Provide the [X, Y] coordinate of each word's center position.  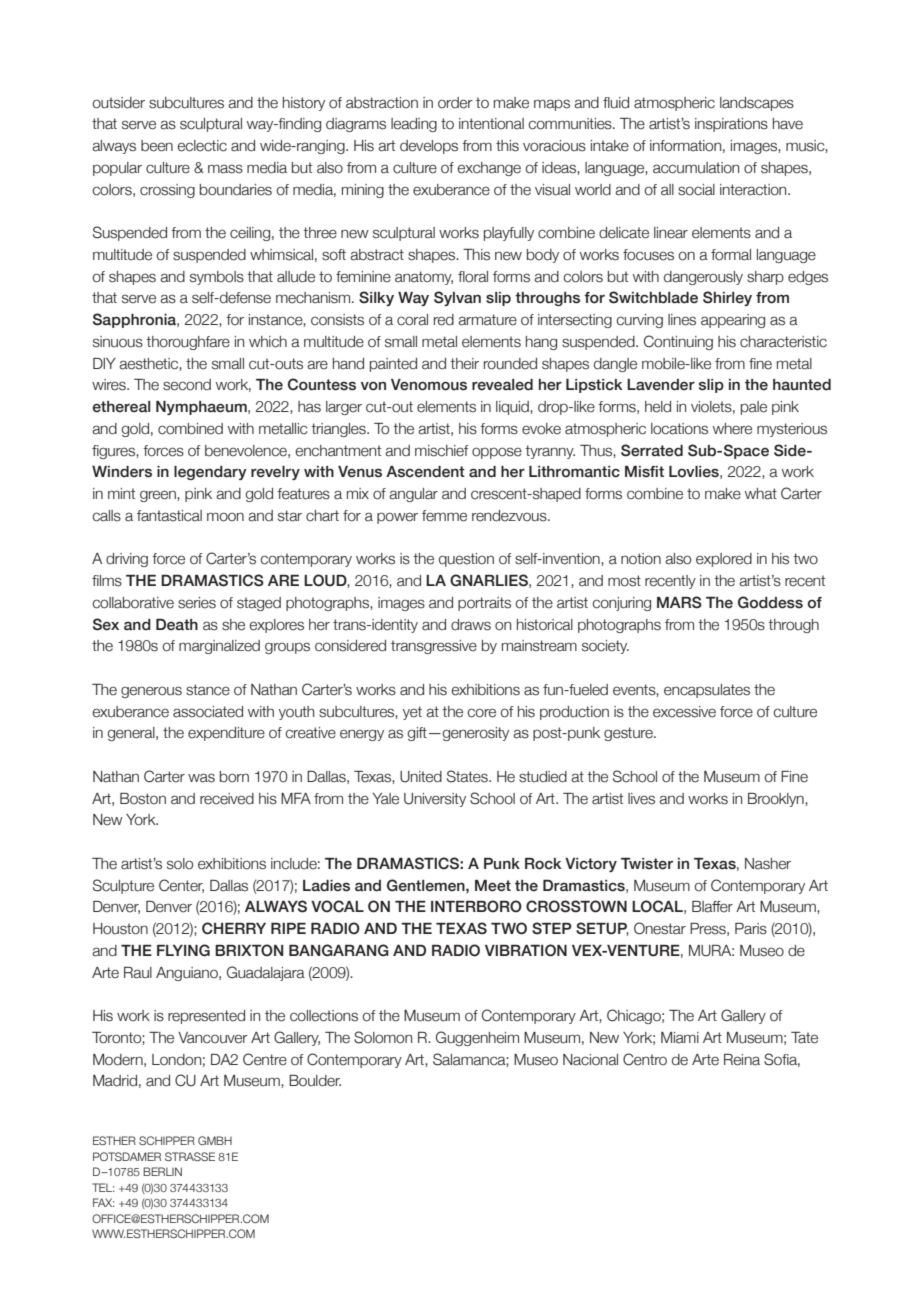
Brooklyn [777, 800]
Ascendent [425, 472]
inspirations [731, 125]
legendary [210, 473]
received [227, 799]
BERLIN [162, 1171]
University [435, 800]
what [761, 494]
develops [429, 147]
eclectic [202, 146]
